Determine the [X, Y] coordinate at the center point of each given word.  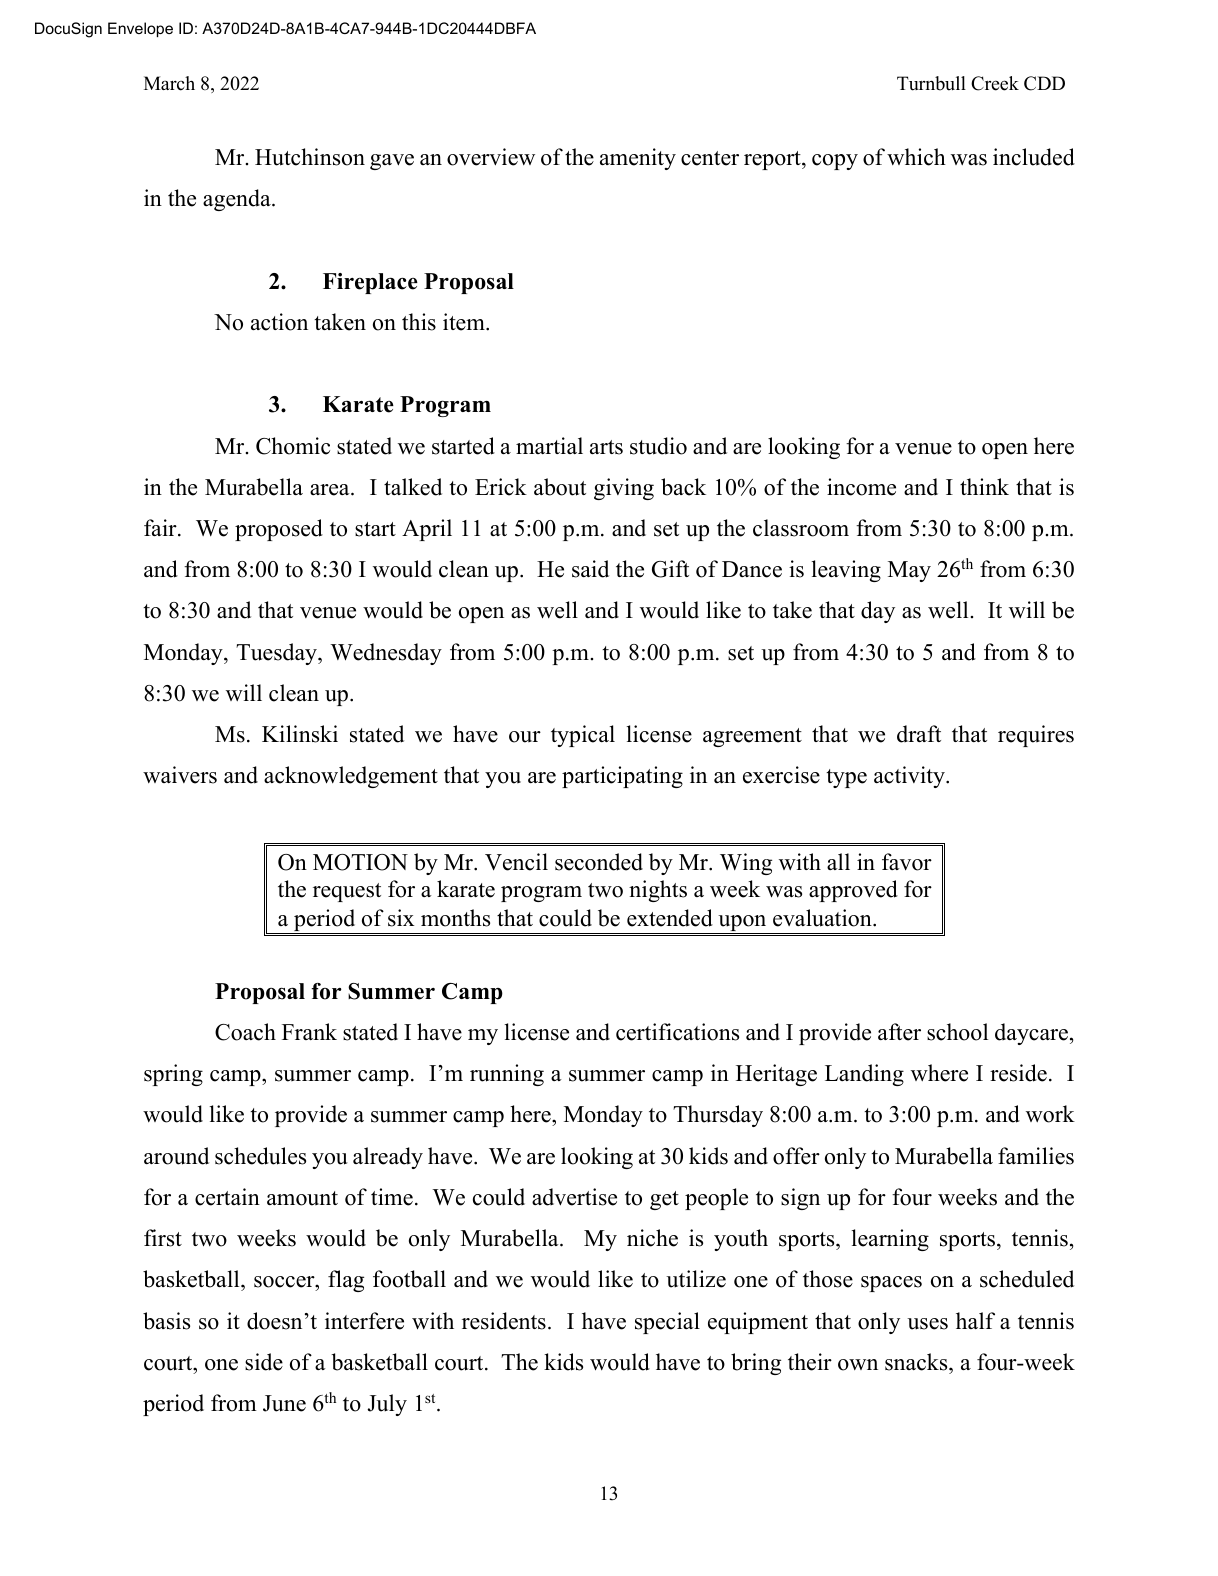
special [667, 1323]
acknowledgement [351, 777]
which [916, 157]
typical [583, 736]
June [284, 1403]
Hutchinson [310, 157]
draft [919, 734]
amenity [638, 159]
